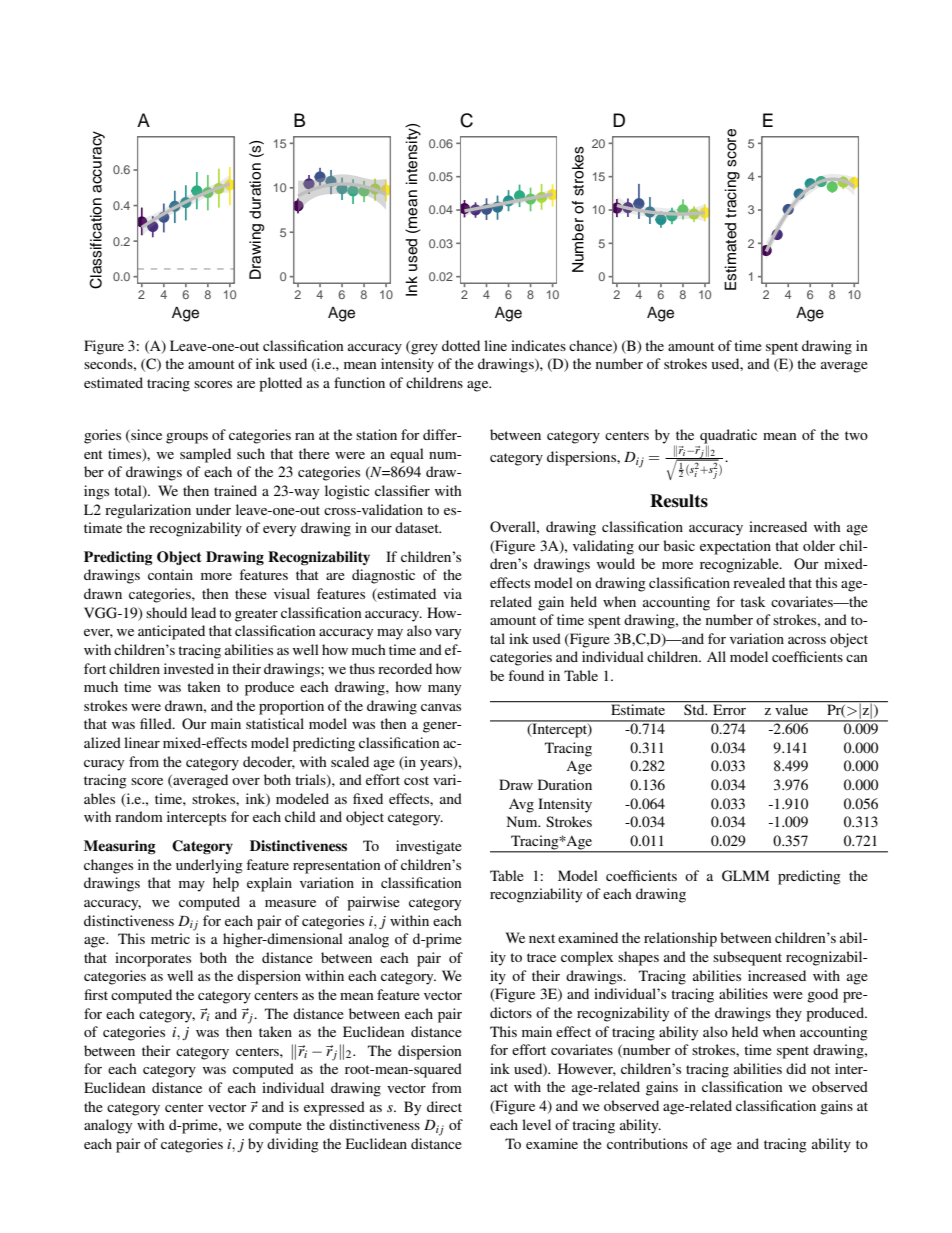  I want to click on value, so click(792, 708).
